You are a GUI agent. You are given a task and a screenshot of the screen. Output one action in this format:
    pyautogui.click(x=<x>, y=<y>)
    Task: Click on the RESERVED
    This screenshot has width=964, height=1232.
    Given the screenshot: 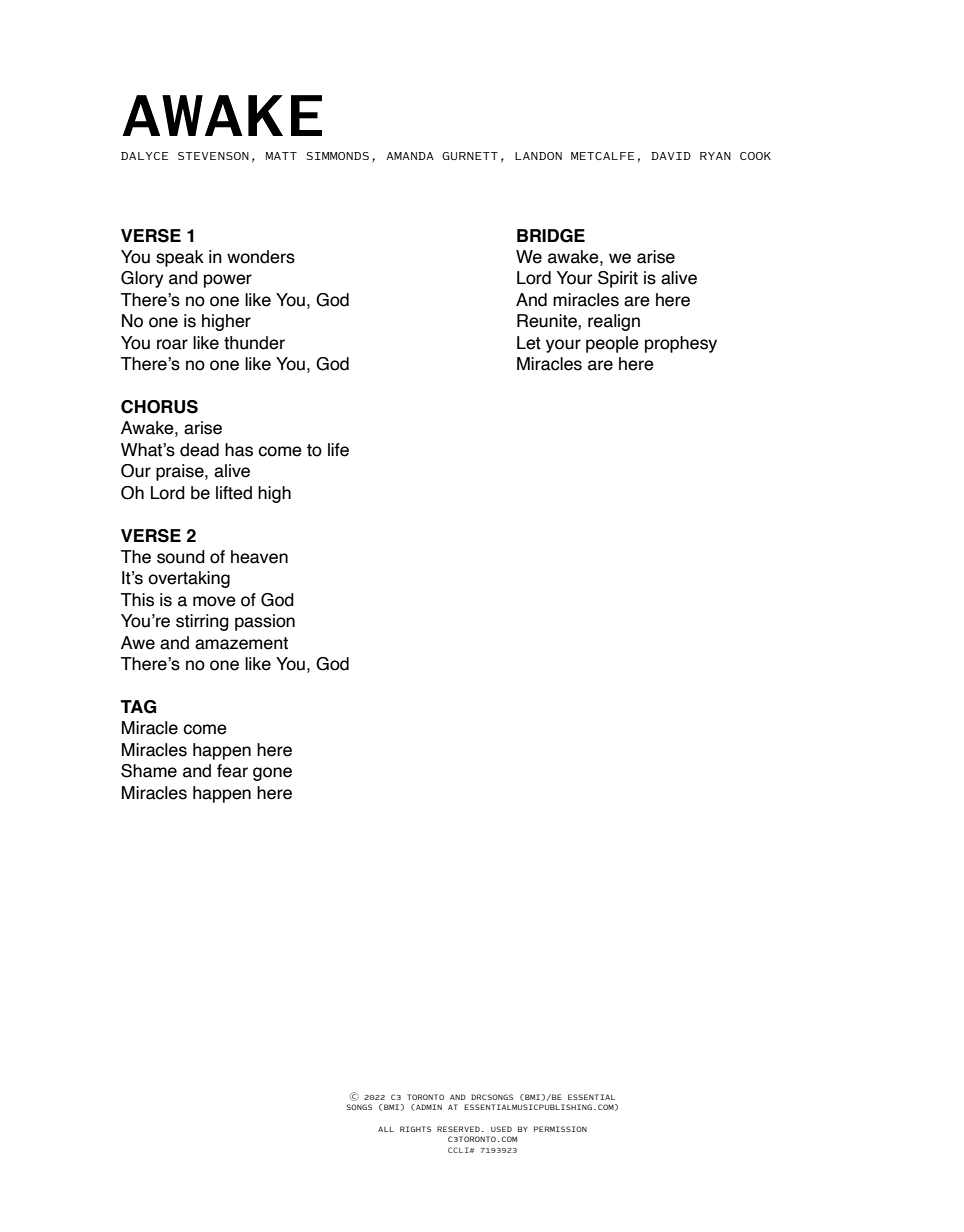 What is the action you would take?
    pyautogui.click(x=458, y=1129)
